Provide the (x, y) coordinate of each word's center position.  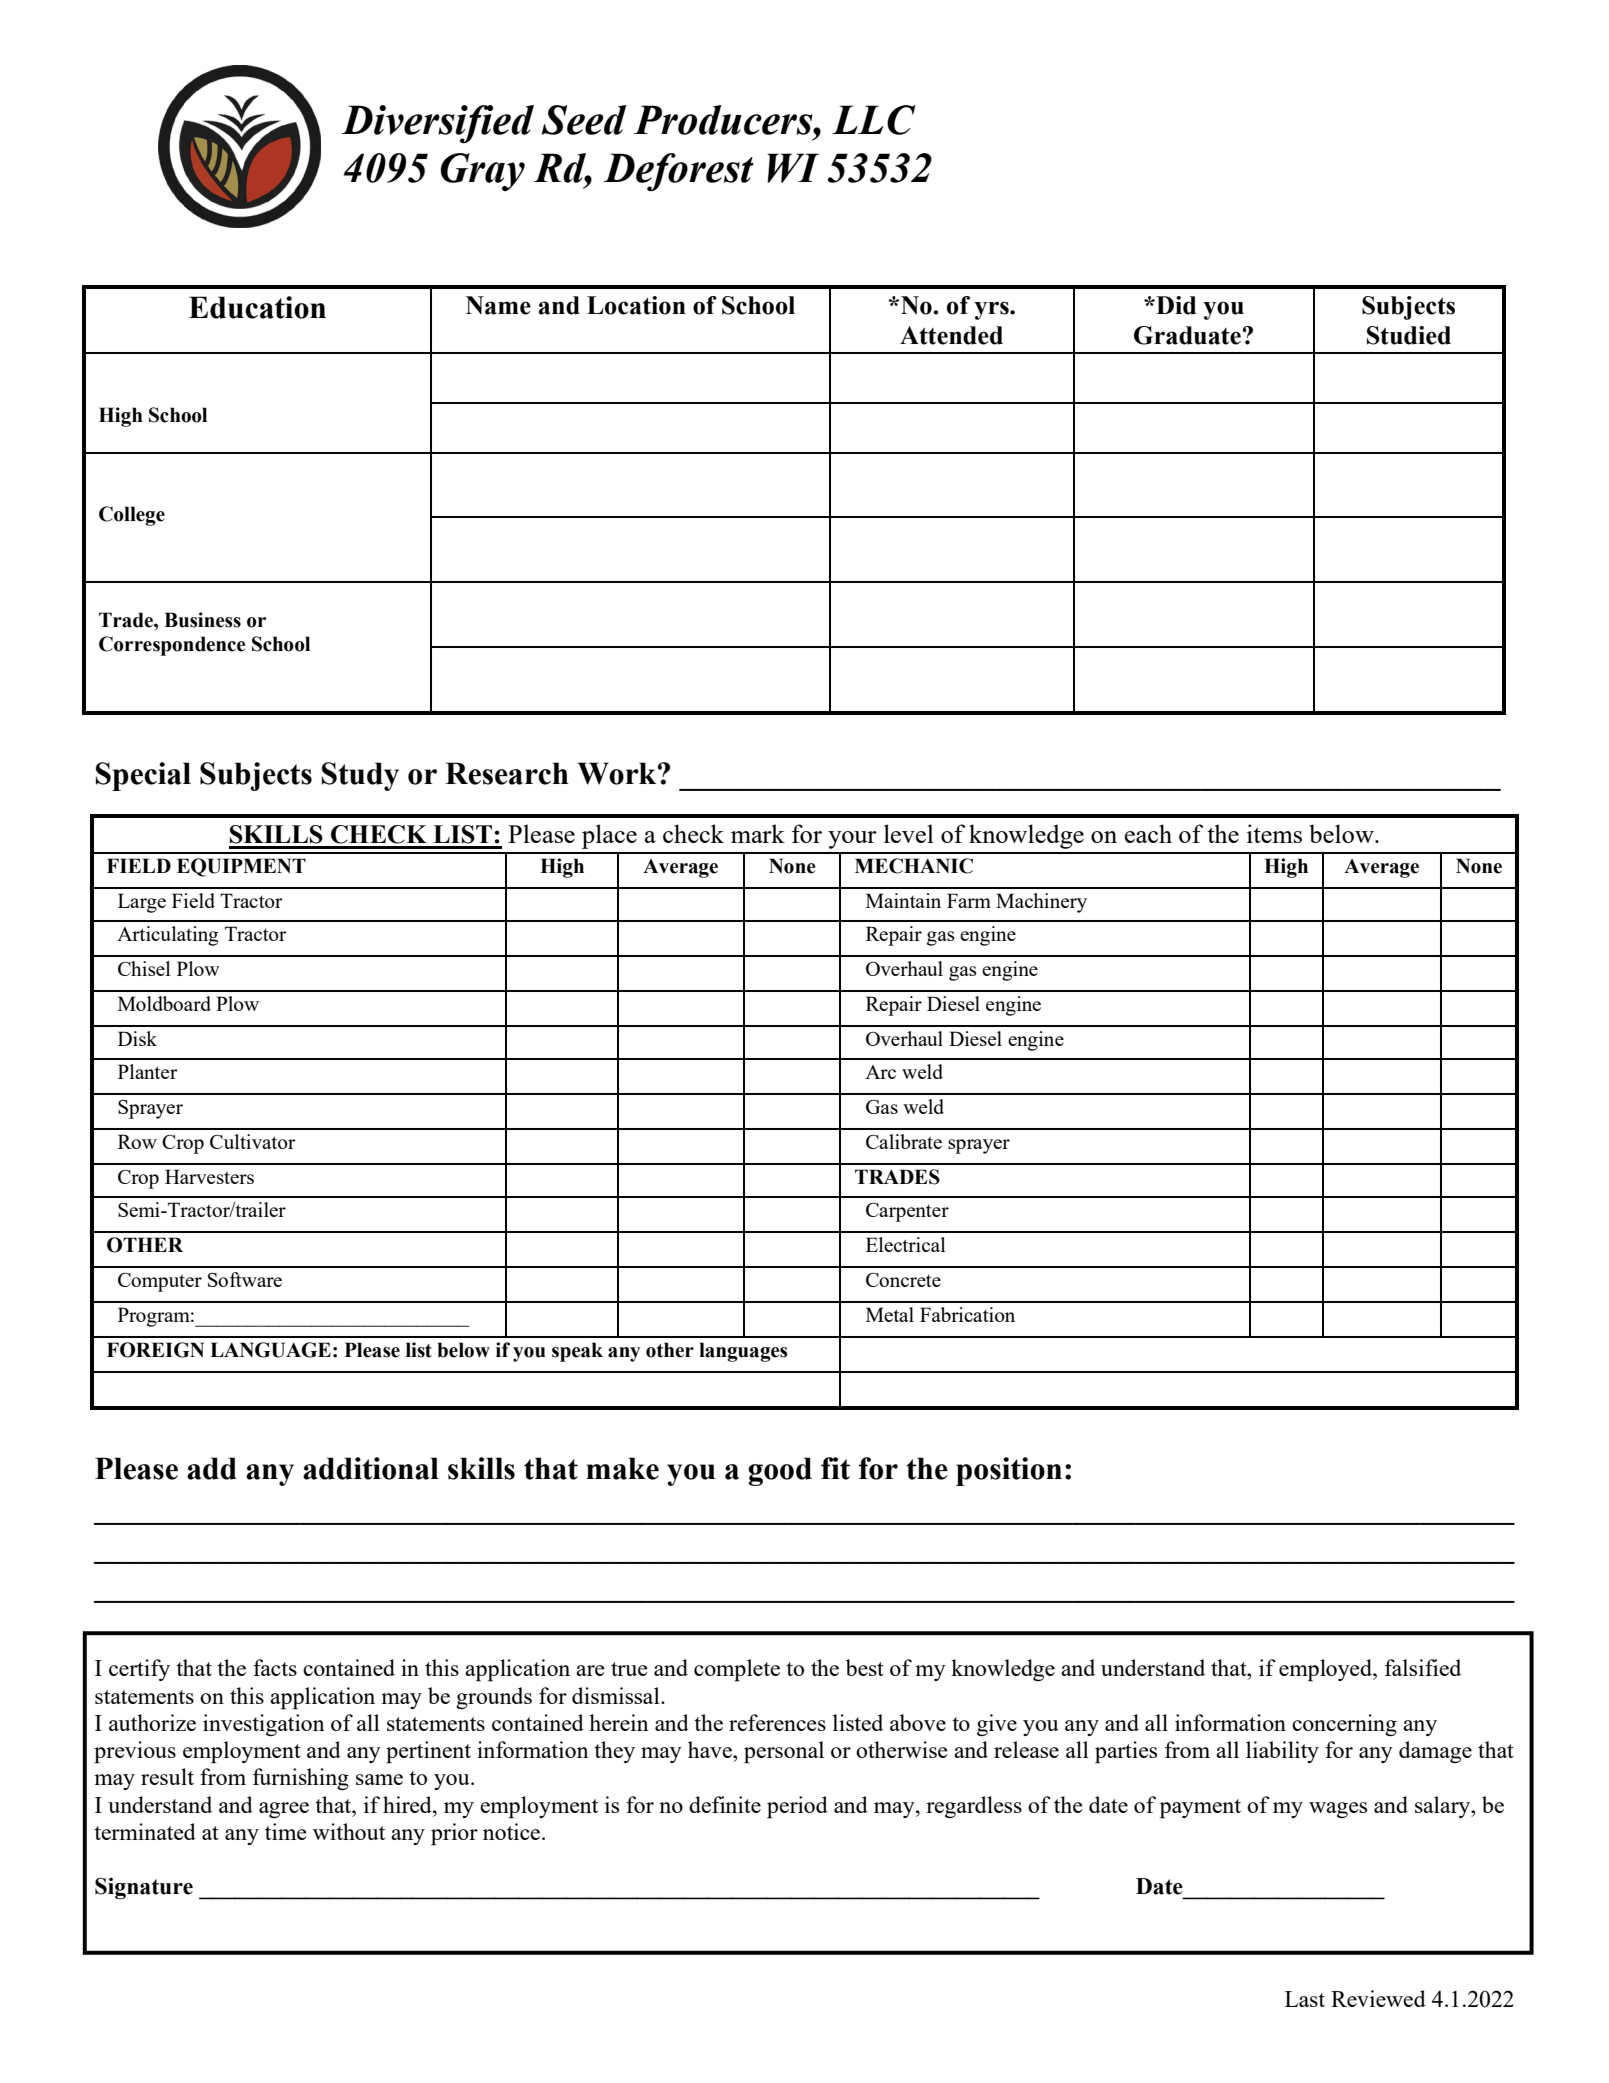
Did (1175, 305)
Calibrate (904, 1141)
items (1274, 833)
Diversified (437, 124)
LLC (874, 120)
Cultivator (253, 1141)
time (286, 1831)
